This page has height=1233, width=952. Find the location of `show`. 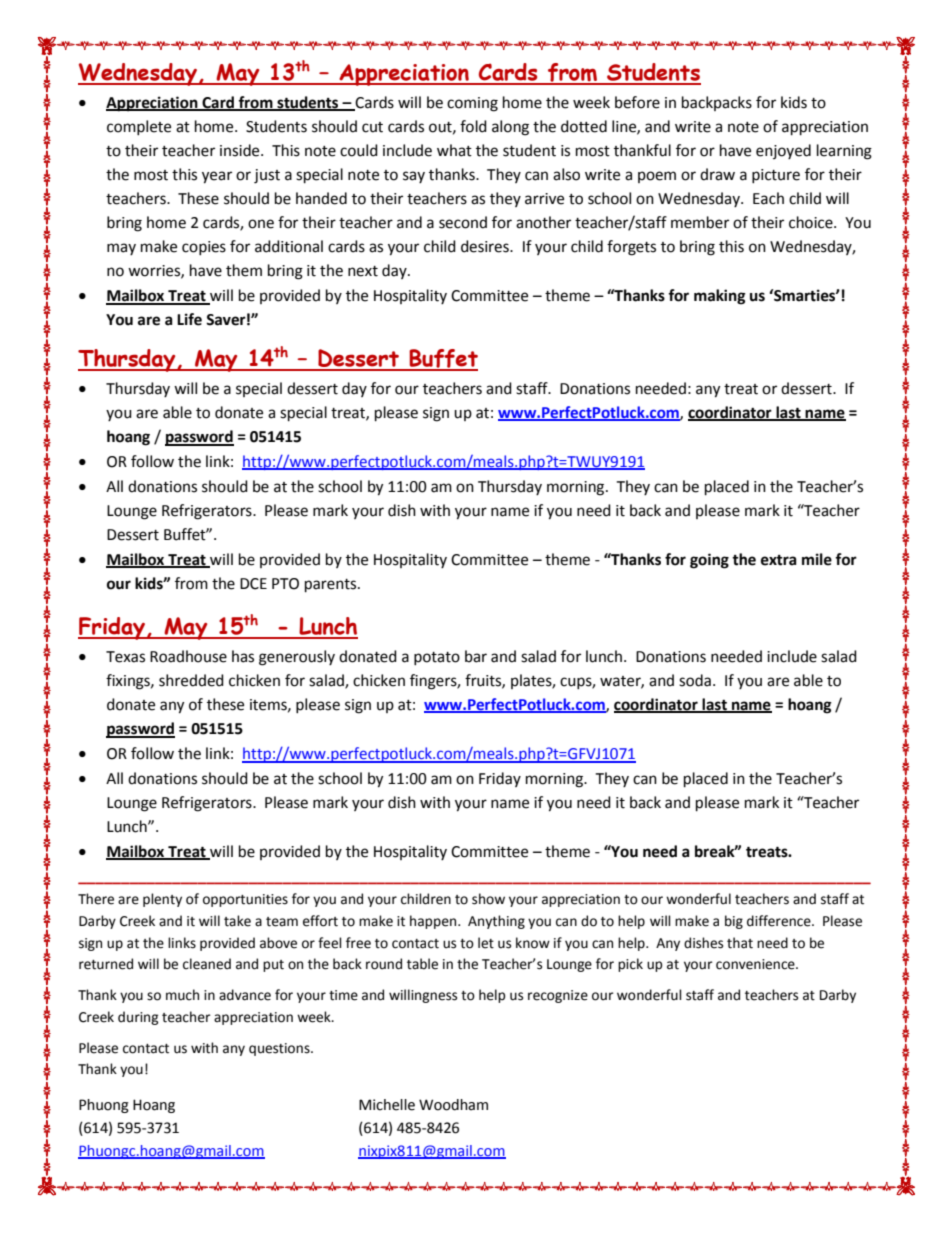

show is located at coordinates (488, 899).
